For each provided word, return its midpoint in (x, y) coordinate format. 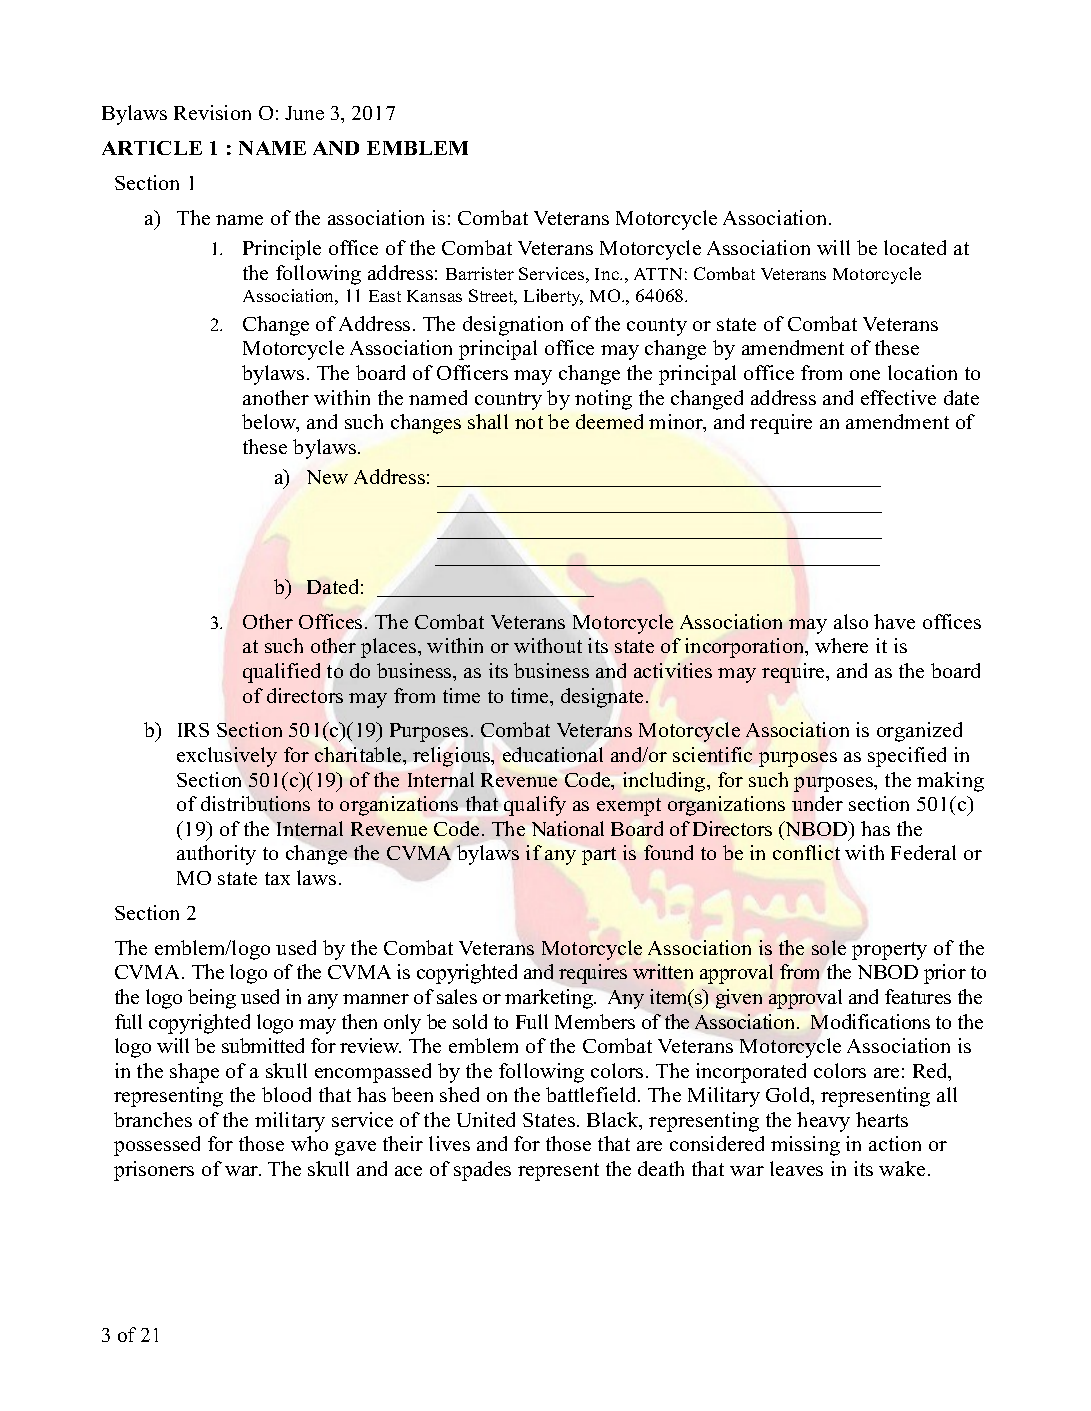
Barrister (480, 273)
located (915, 247)
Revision (212, 112)
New (327, 477)
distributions (255, 803)
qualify (535, 806)
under (817, 803)
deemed (609, 421)
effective (898, 397)
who (309, 1143)
